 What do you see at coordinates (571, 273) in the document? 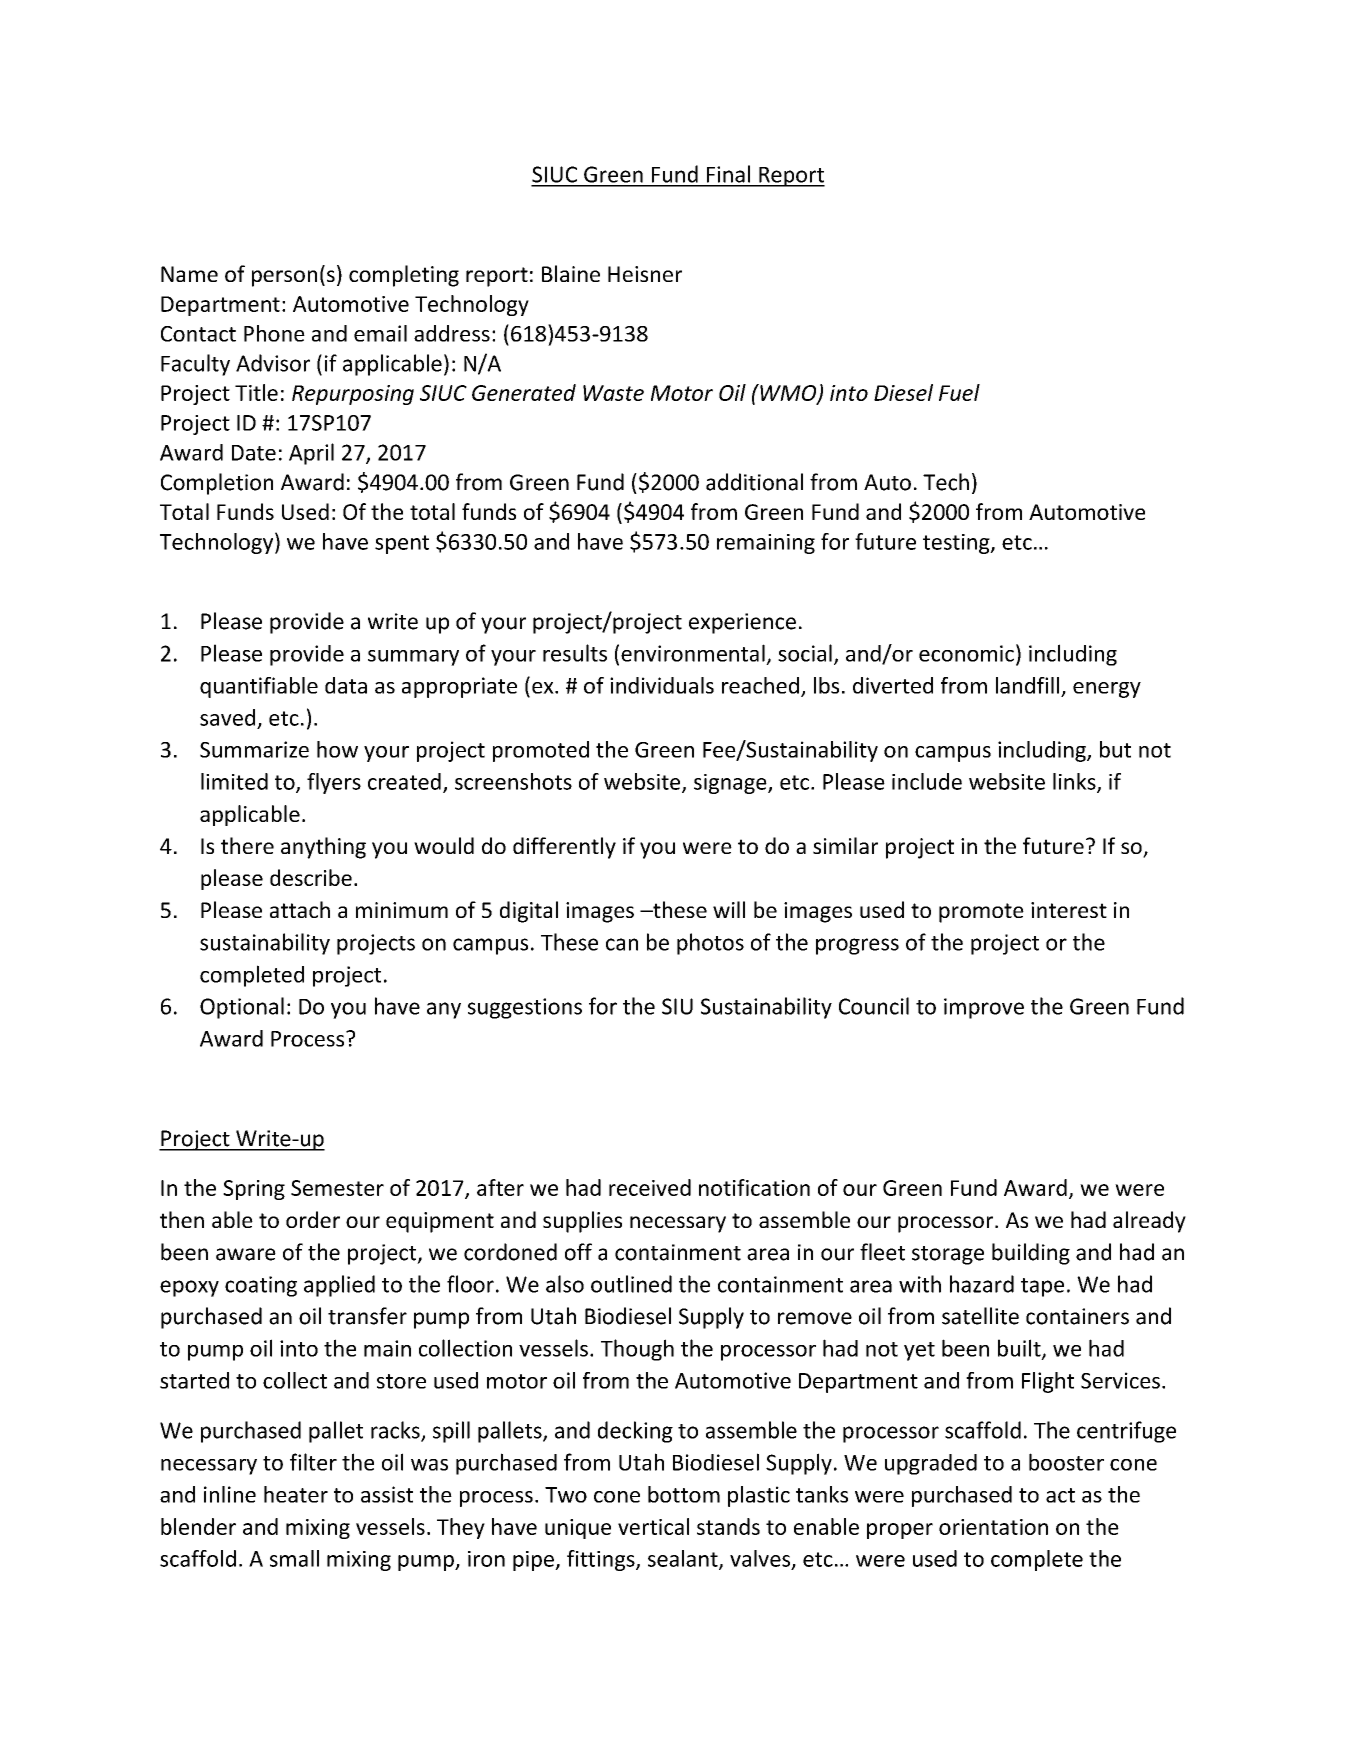
I see `Blaine` at bounding box center [571, 273].
